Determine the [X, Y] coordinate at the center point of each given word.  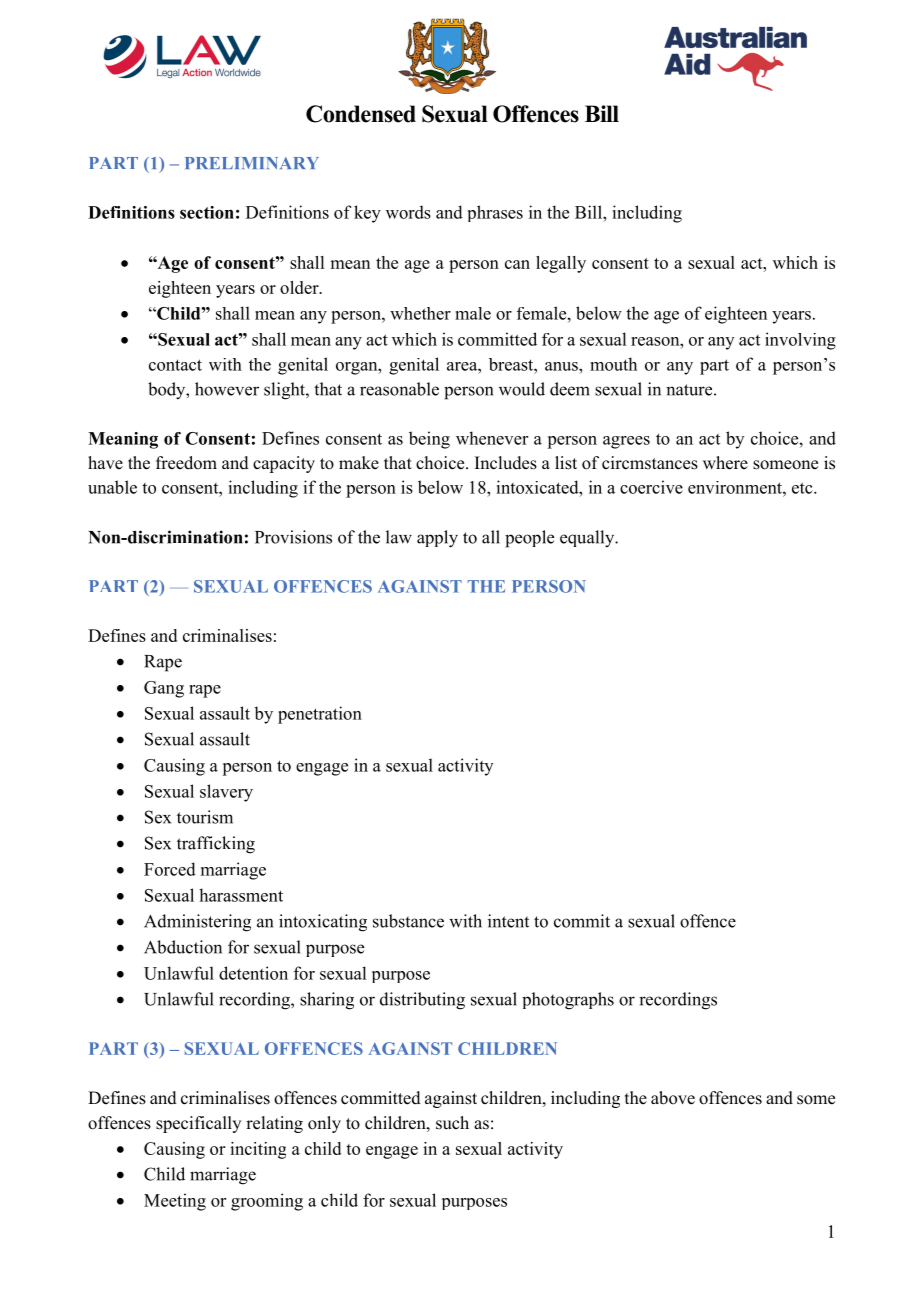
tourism [205, 817]
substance [408, 921]
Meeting [175, 1202]
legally [561, 264]
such [452, 1123]
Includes [506, 463]
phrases [495, 213]
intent [508, 921]
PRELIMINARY [252, 163]
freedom [186, 463]
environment [736, 487]
